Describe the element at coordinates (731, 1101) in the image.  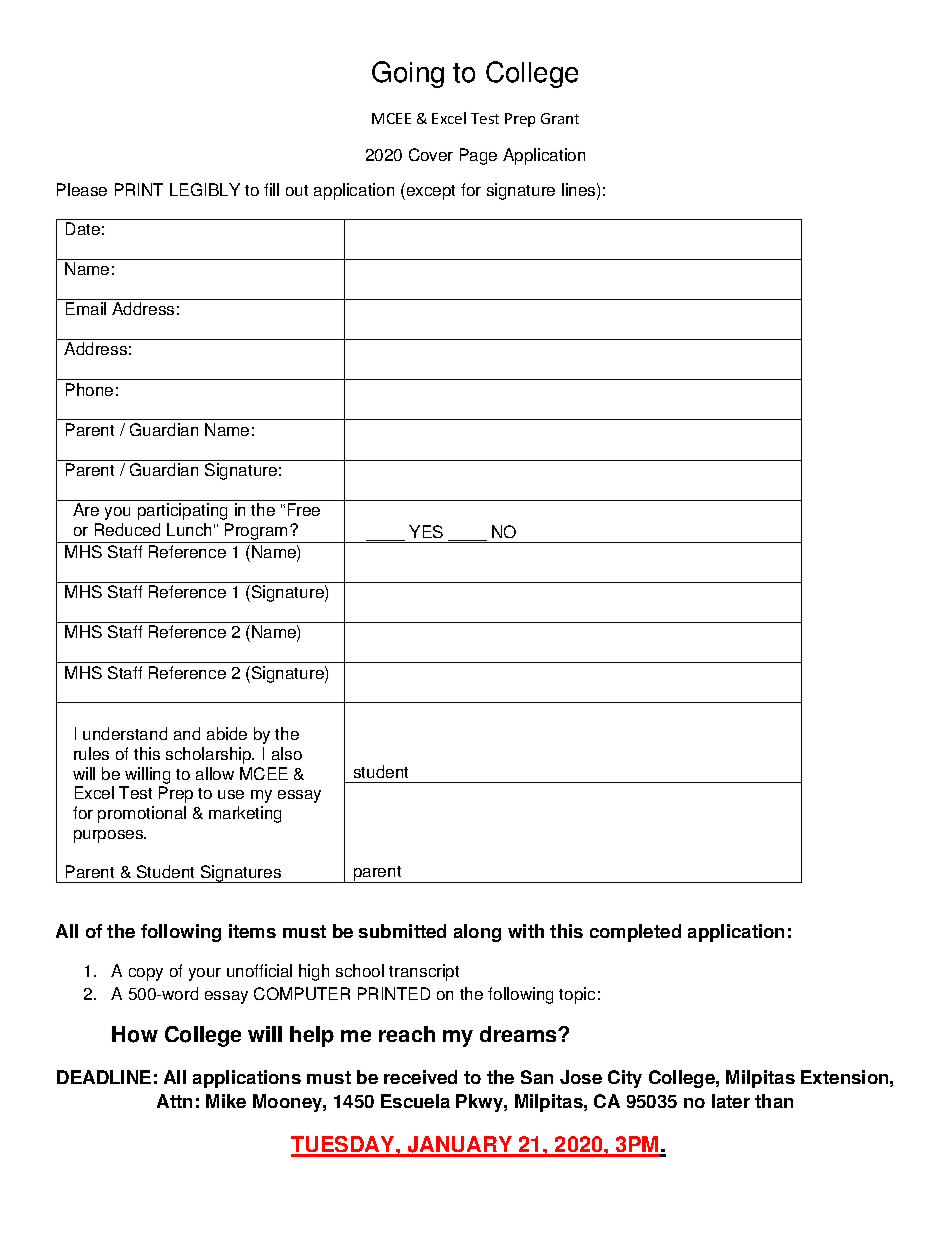
I see `later` at that location.
